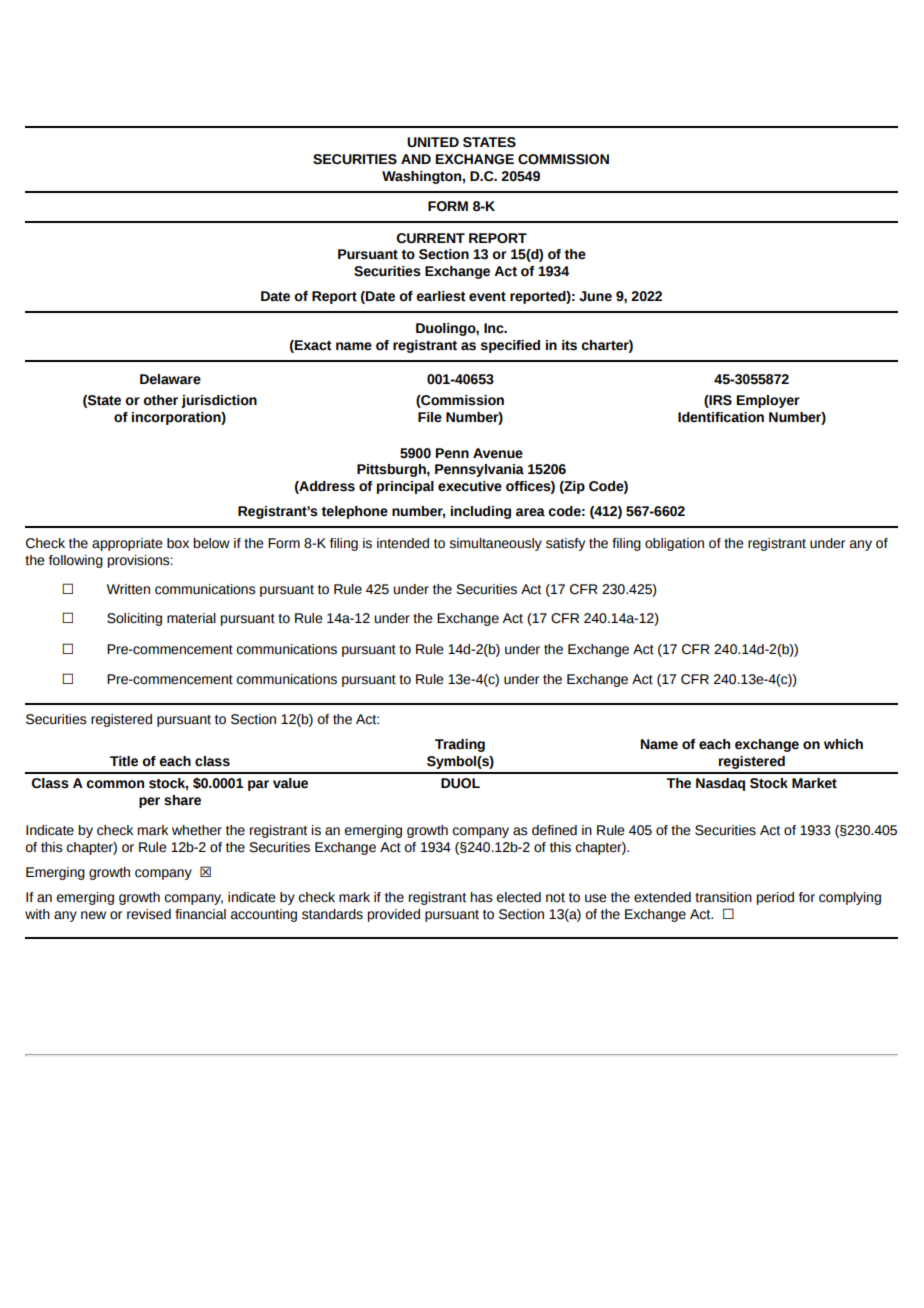 Image resolution: width=924 pixels, height=1308 pixels. I want to click on June, so click(595, 296).
